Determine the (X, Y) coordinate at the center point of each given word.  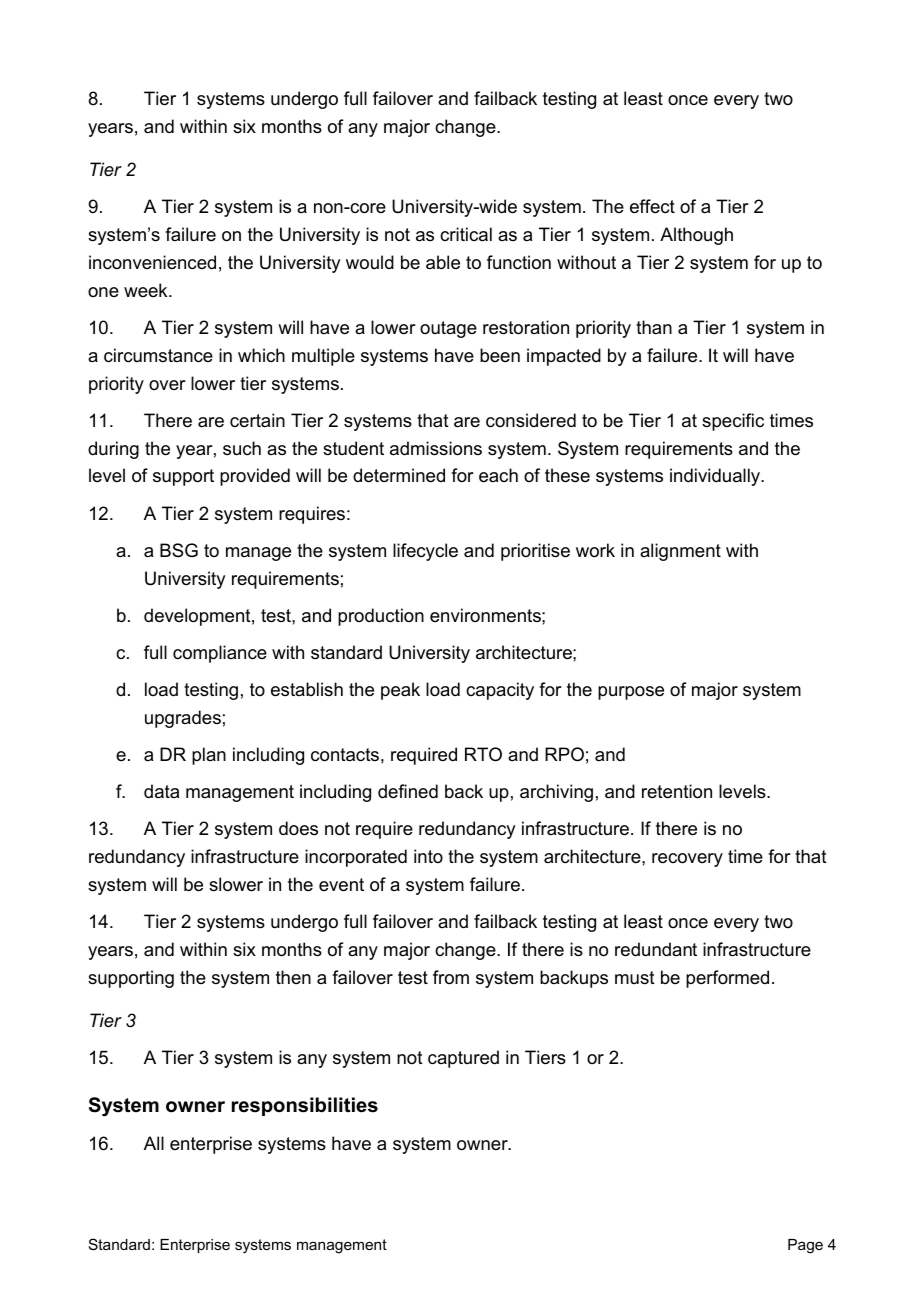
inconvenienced (152, 262)
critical (466, 234)
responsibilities (305, 1106)
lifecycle (425, 552)
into (428, 856)
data (161, 791)
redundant (656, 949)
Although (696, 236)
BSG (179, 550)
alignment (680, 552)
